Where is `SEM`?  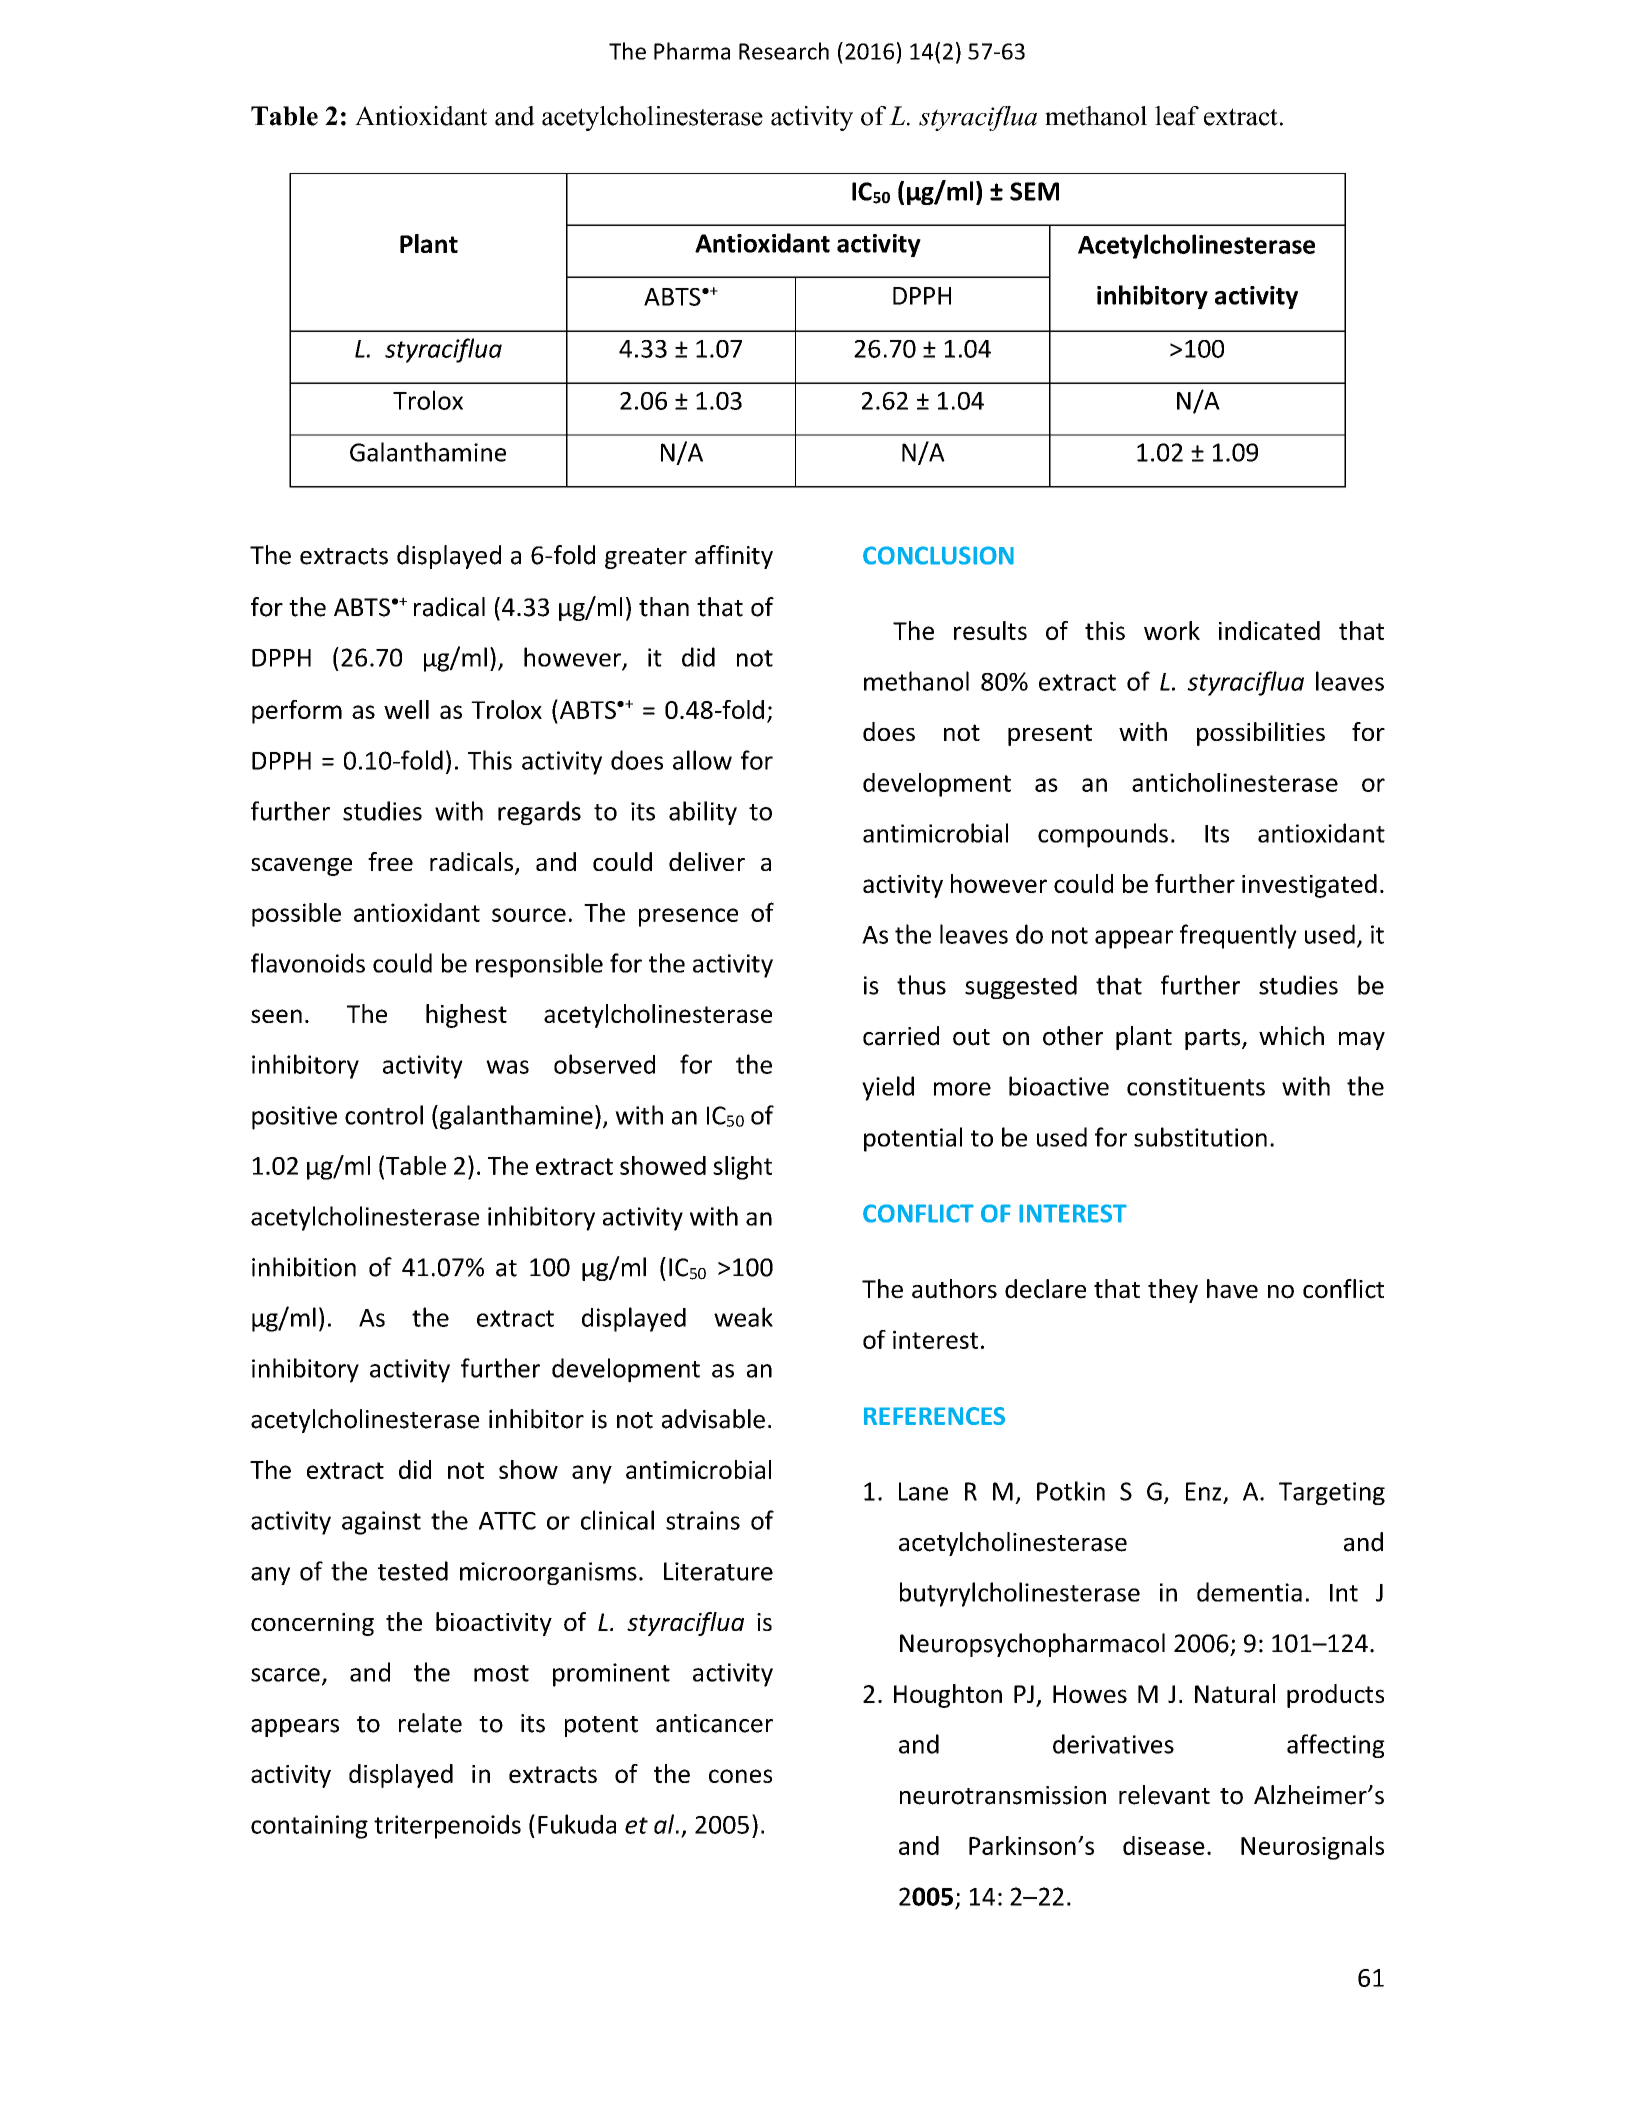
SEM is located at coordinates (1034, 191).
